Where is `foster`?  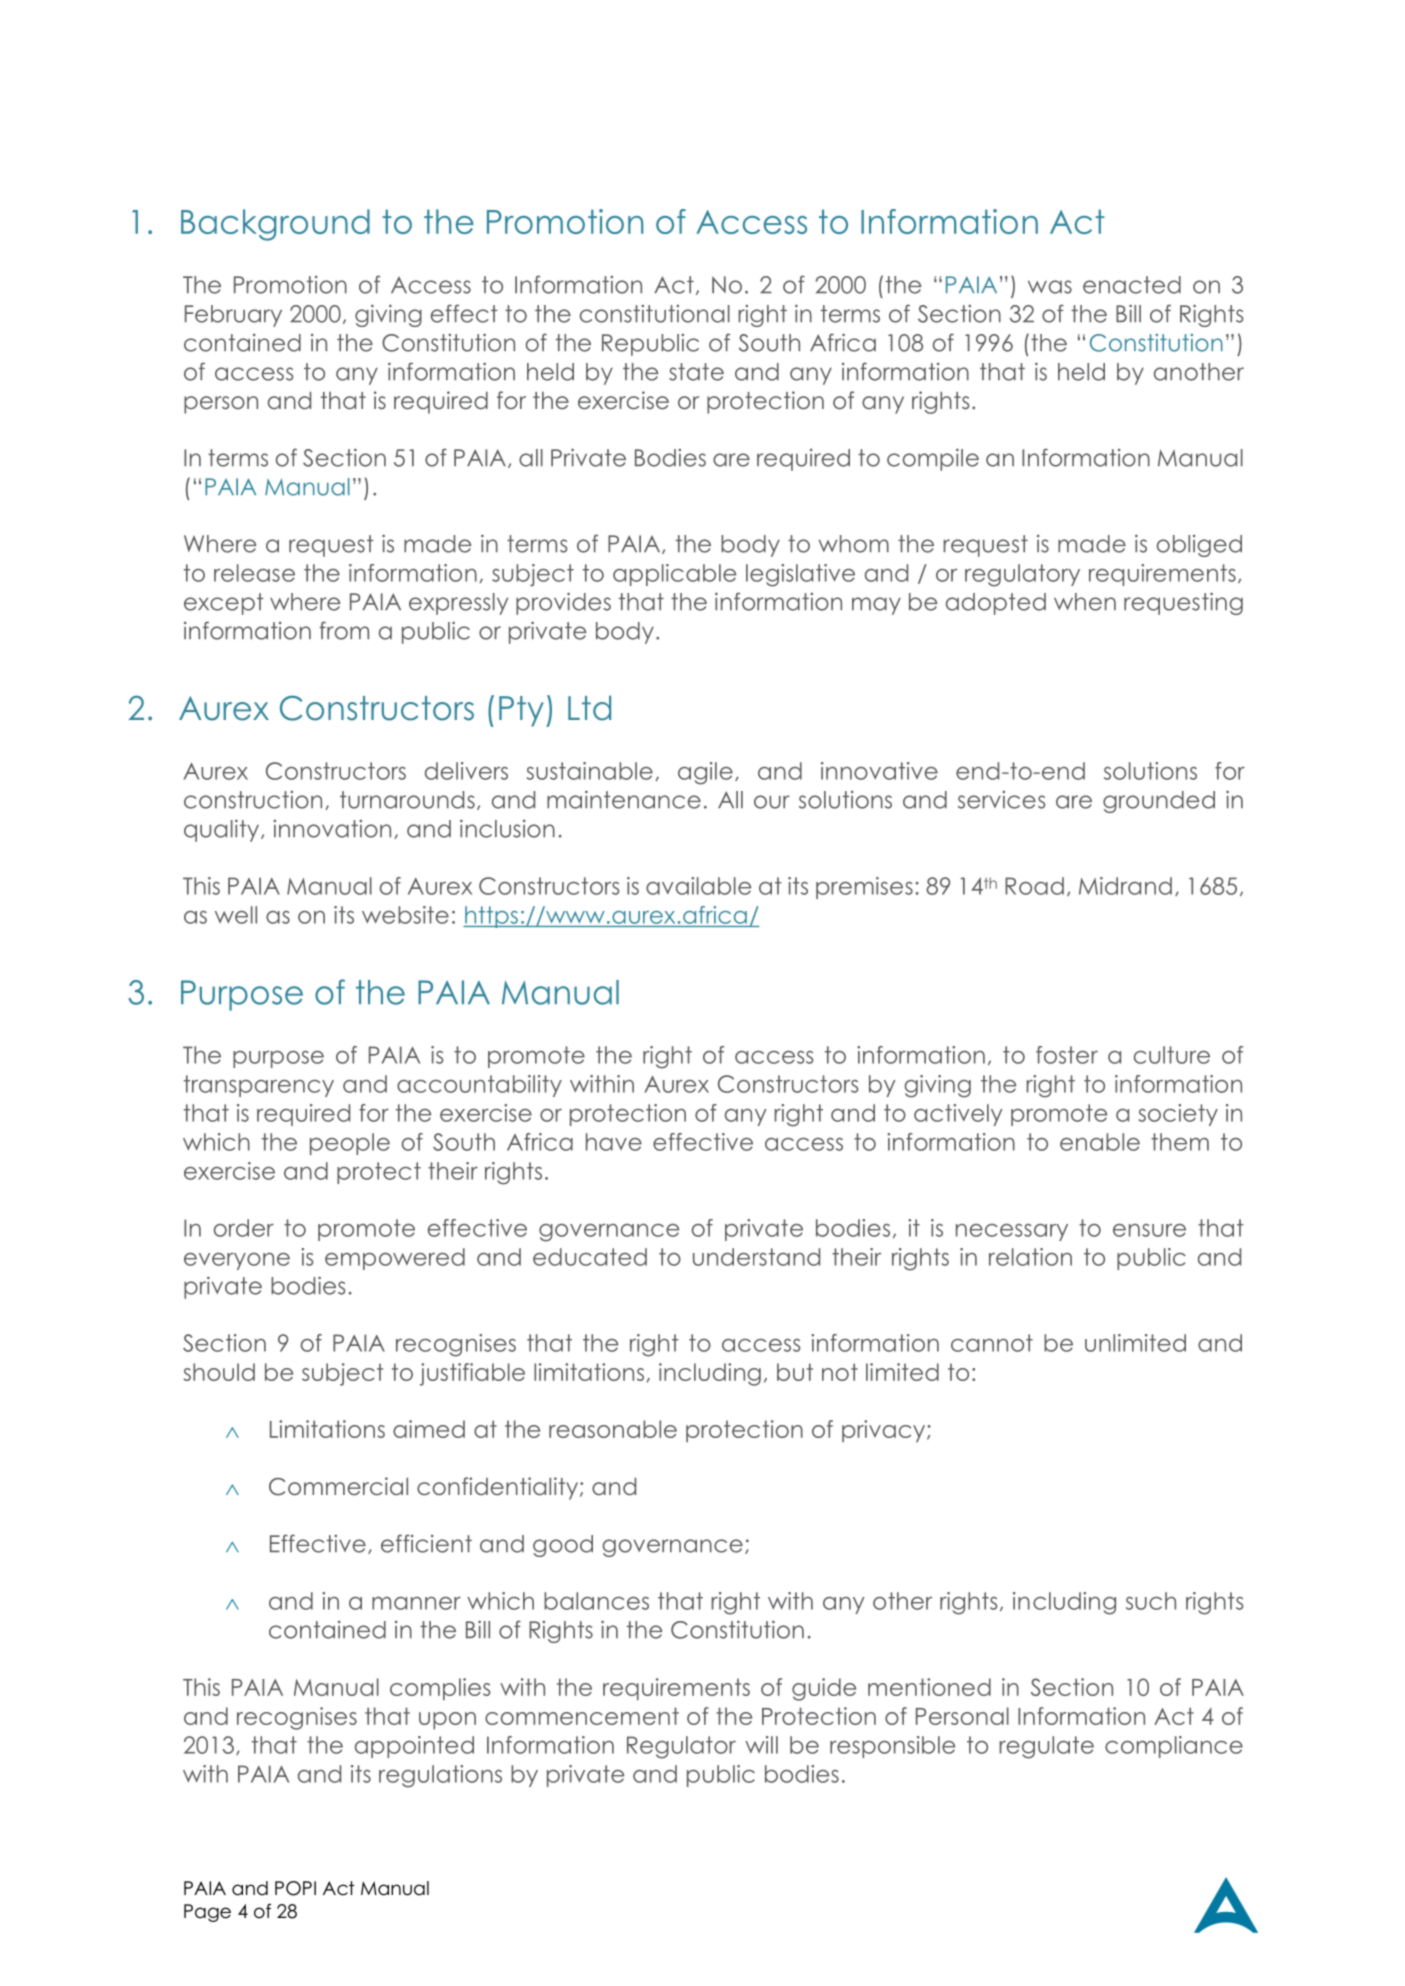
foster is located at coordinates (1067, 1055).
